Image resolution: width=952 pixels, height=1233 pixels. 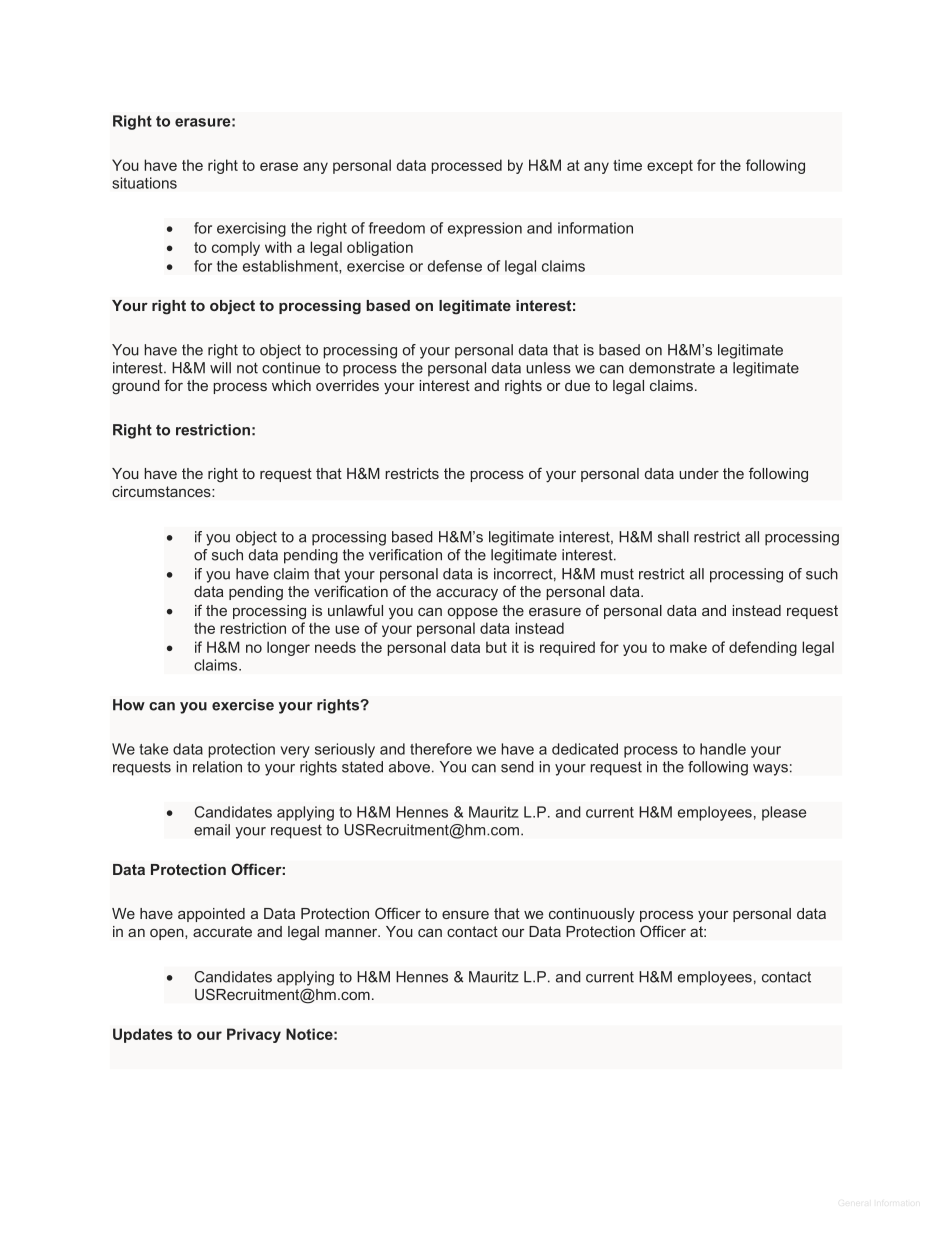 What do you see at coordinates (347, 385) in the screenshot?
I see `overrides` at bounding box center [347, 385].
